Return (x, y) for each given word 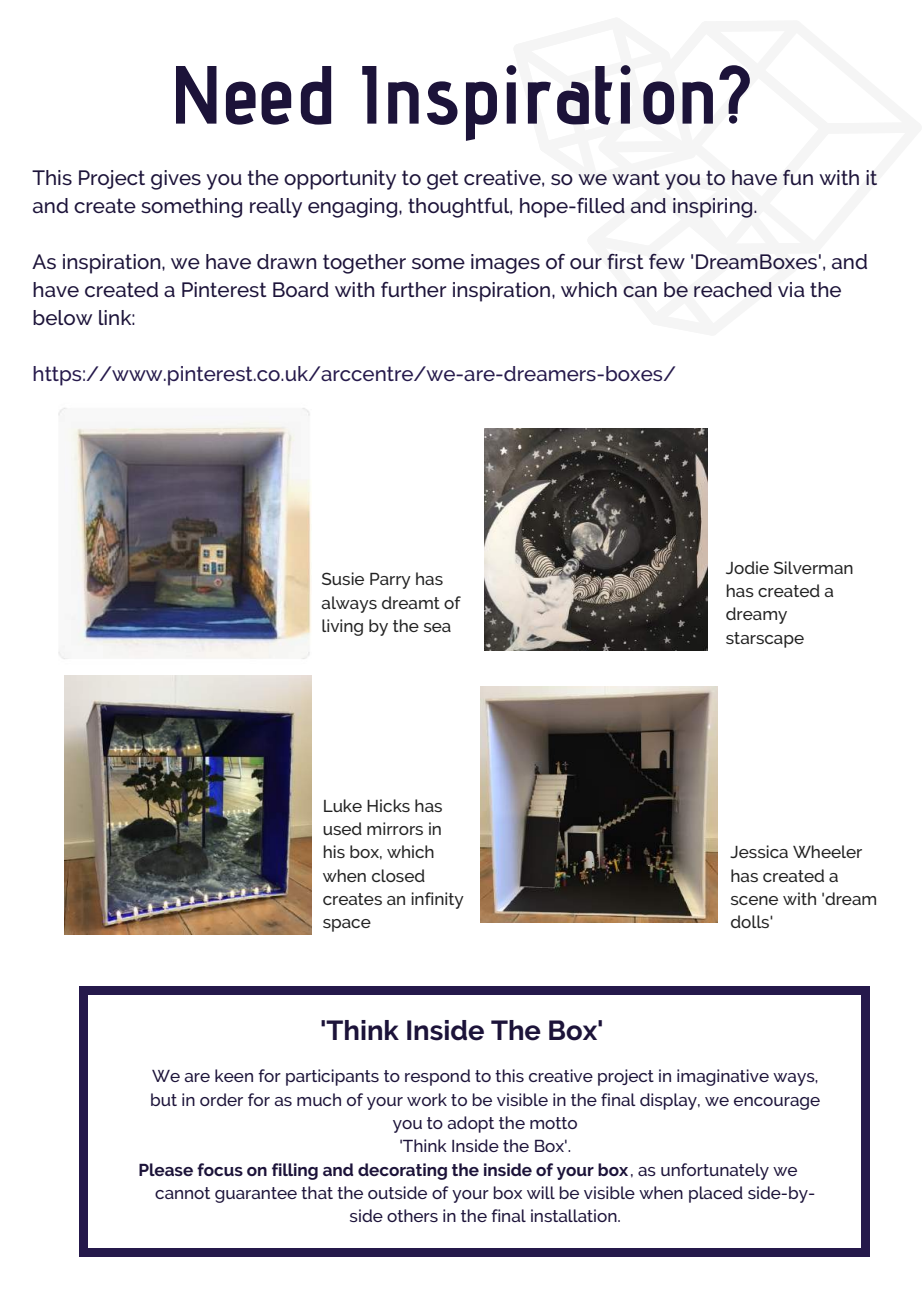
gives (176, 180)
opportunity (340, 180)
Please (166, 1169)
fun (798, 177)
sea (437, 627)
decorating (402, 1171)
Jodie (747, 567)
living (342, 627)
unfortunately (715, 1171)
